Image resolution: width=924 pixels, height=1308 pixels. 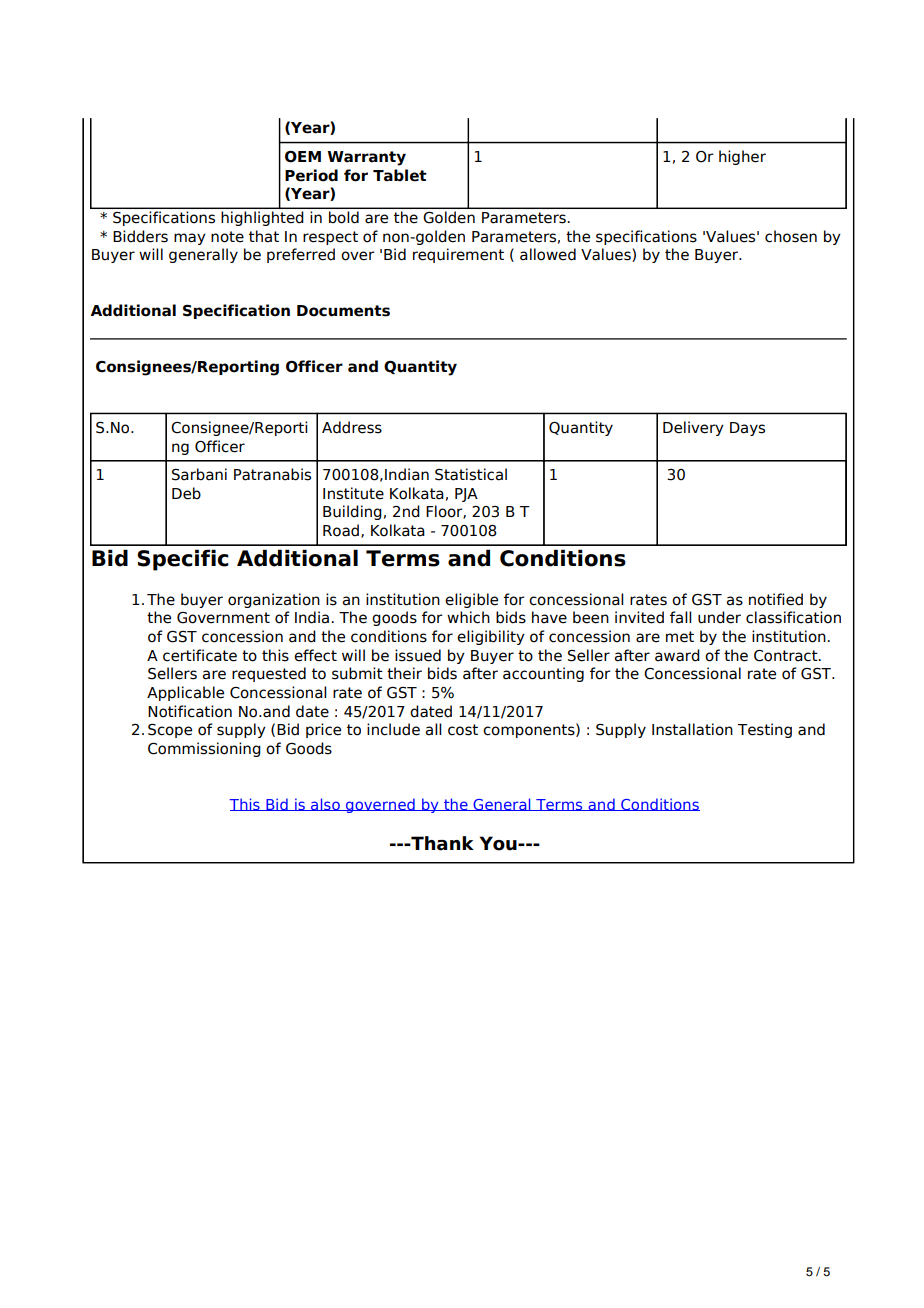 I want to click on Deb, so click(x=186, y=493).
